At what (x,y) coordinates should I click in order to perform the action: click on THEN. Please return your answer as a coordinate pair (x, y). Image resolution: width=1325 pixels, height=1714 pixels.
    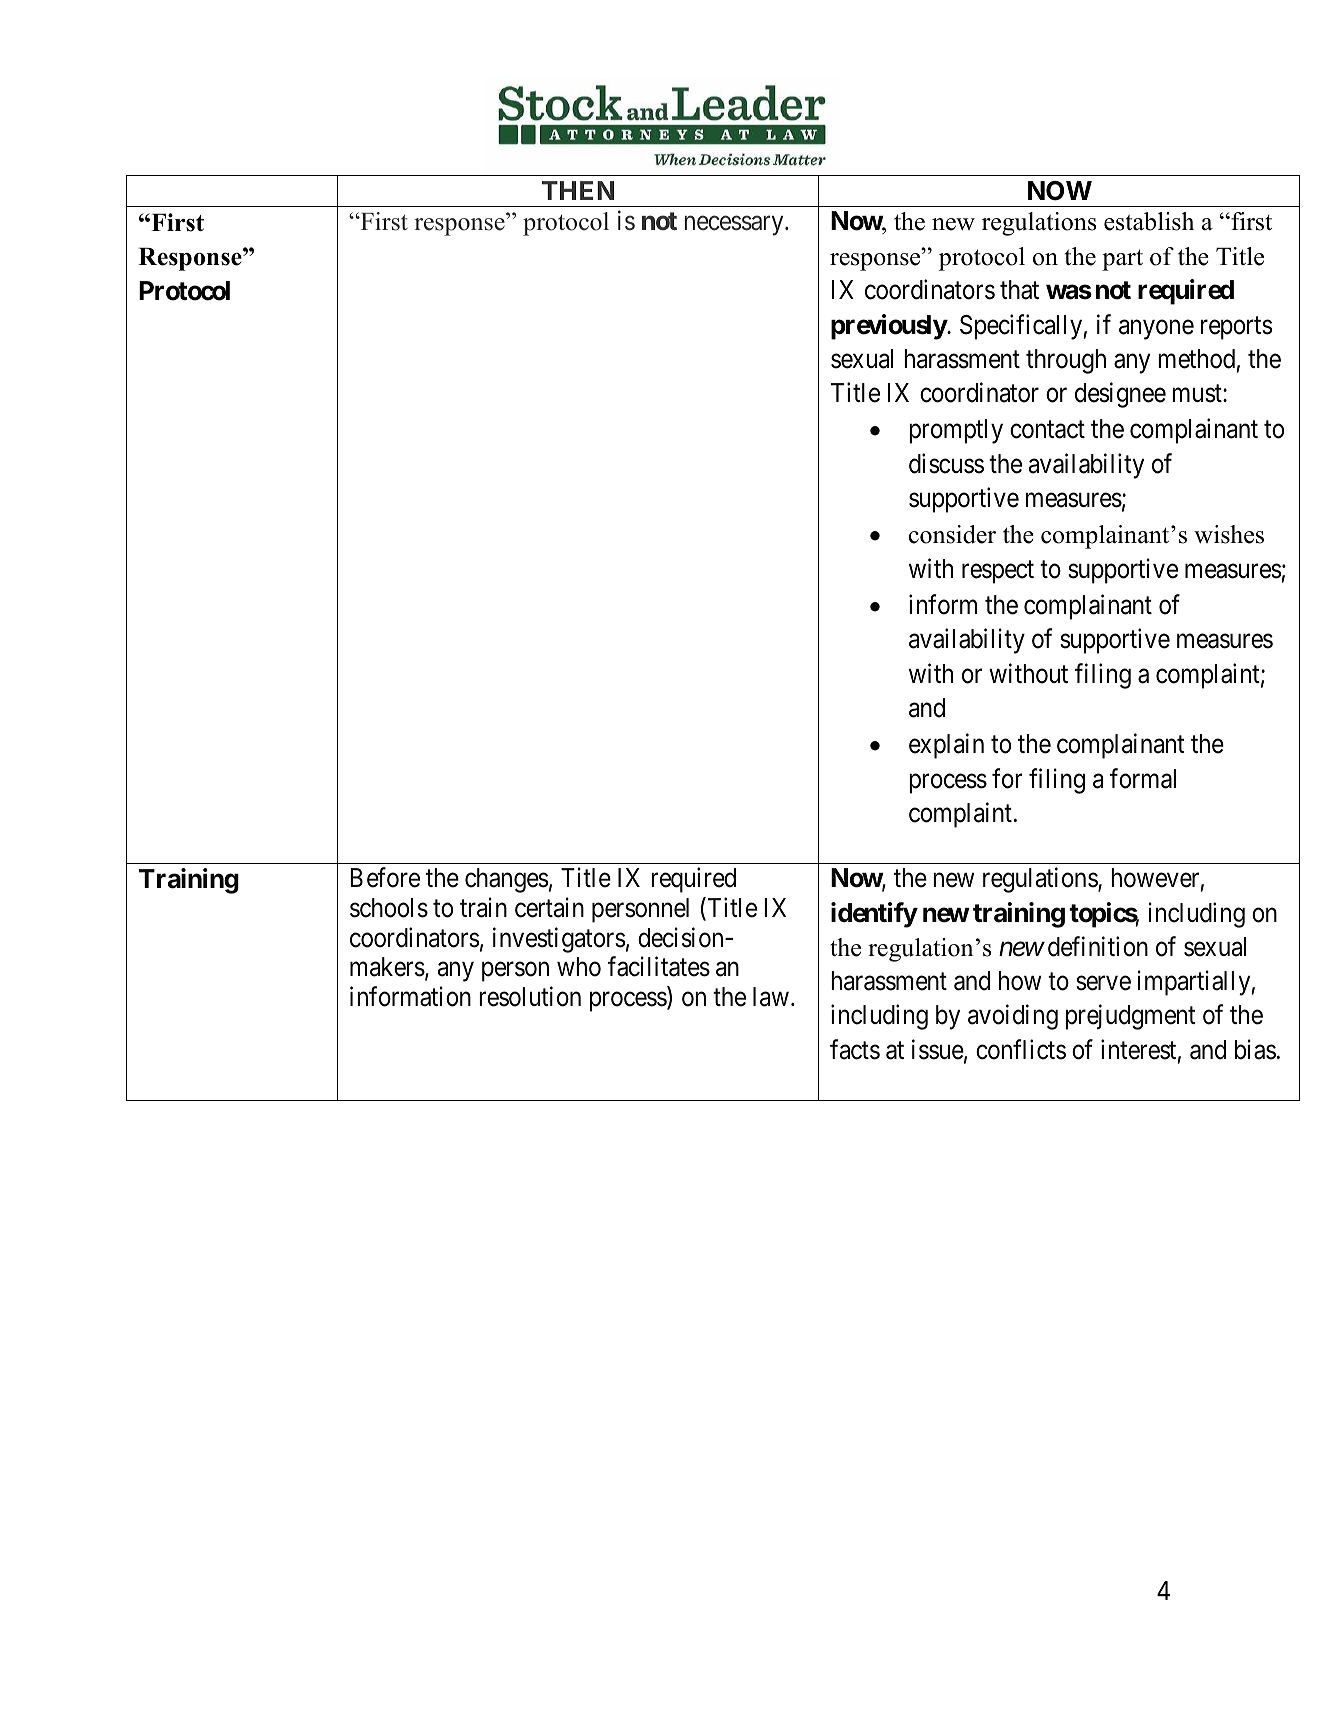
    Looking at the image, I should click on (578, 190).
